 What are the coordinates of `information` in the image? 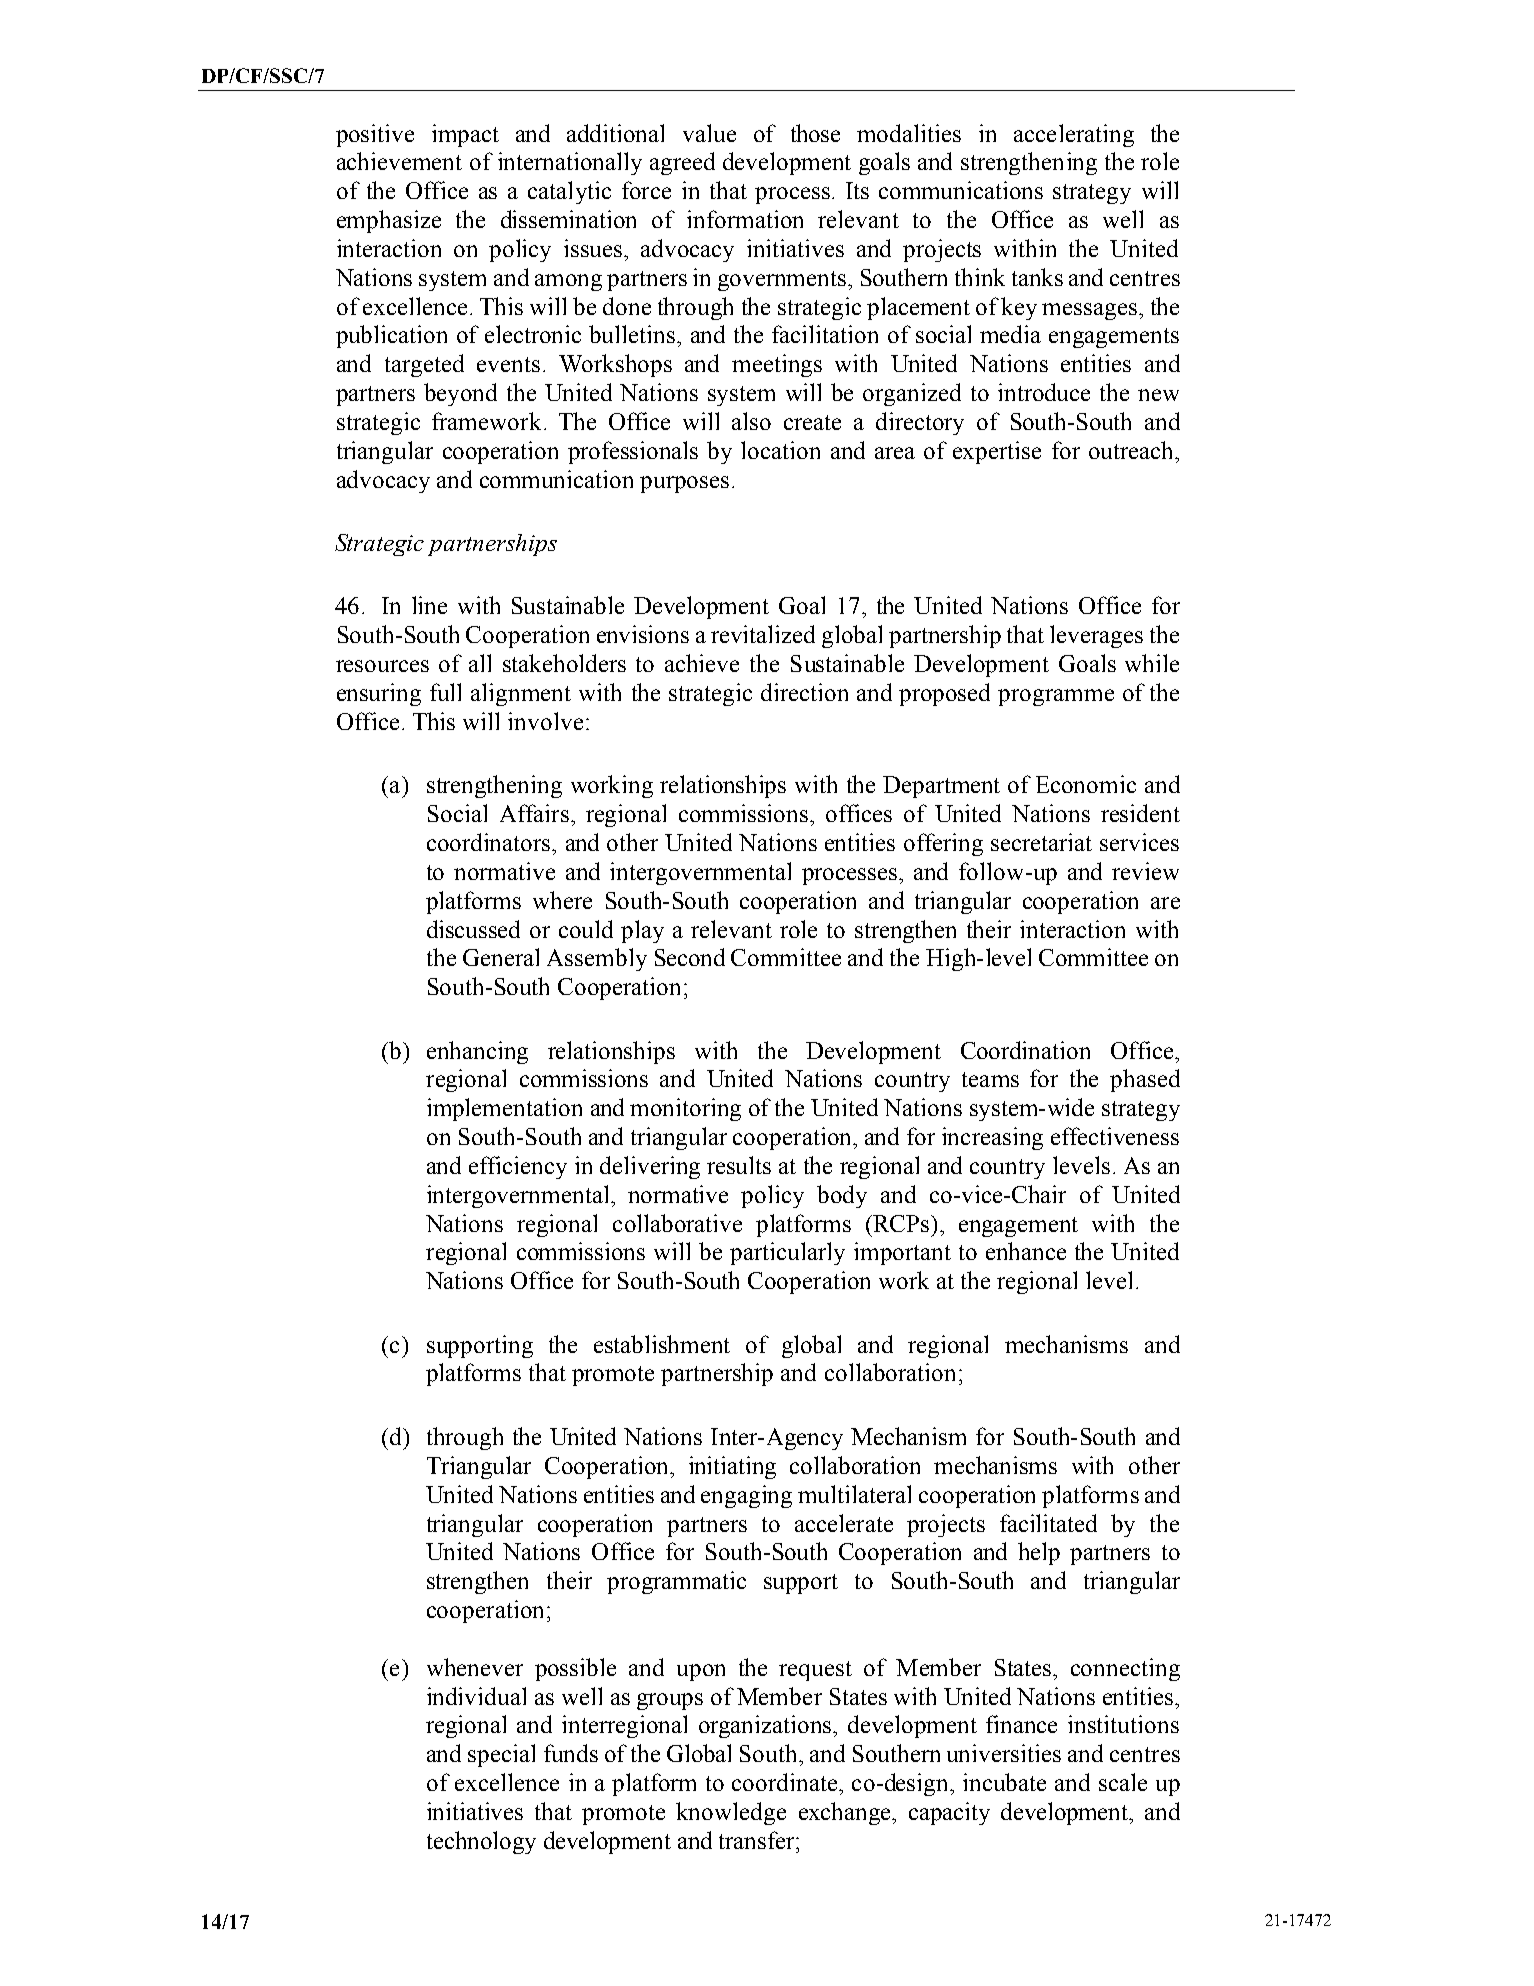 It's located at (745, 219).
